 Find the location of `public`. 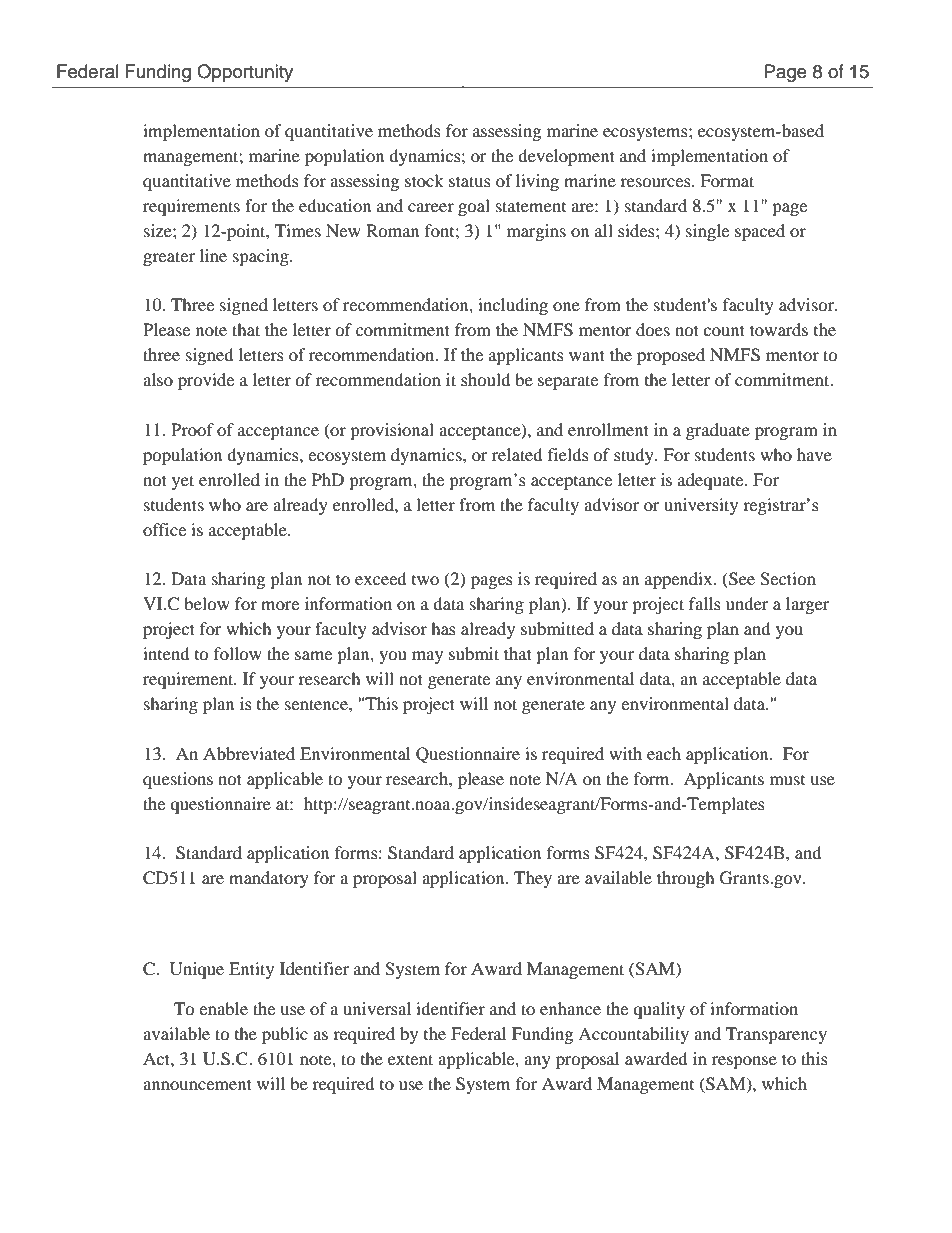

public is located at coordinates (285, 1035).
